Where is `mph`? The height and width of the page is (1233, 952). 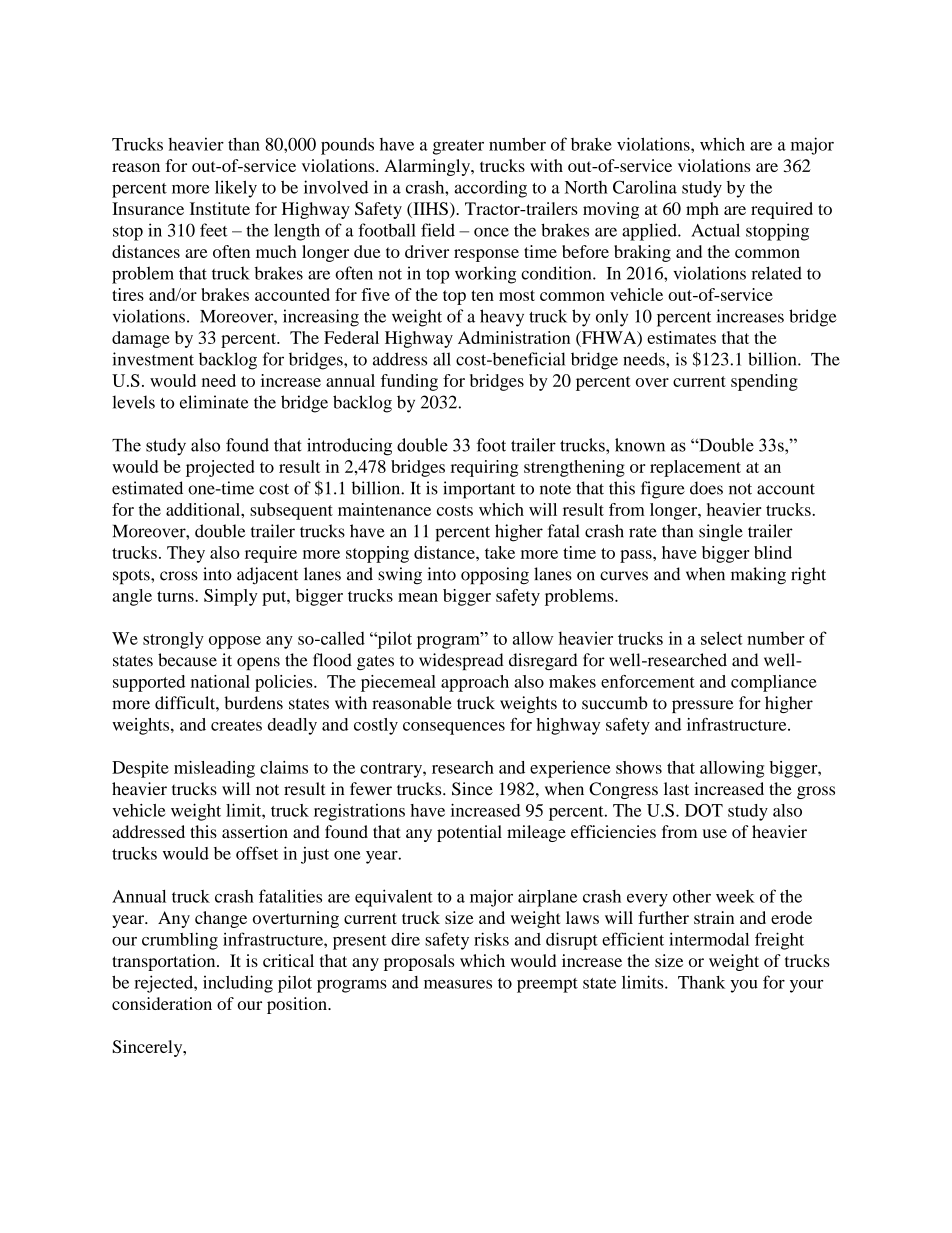
mph is located at coordinates (702, 210).
